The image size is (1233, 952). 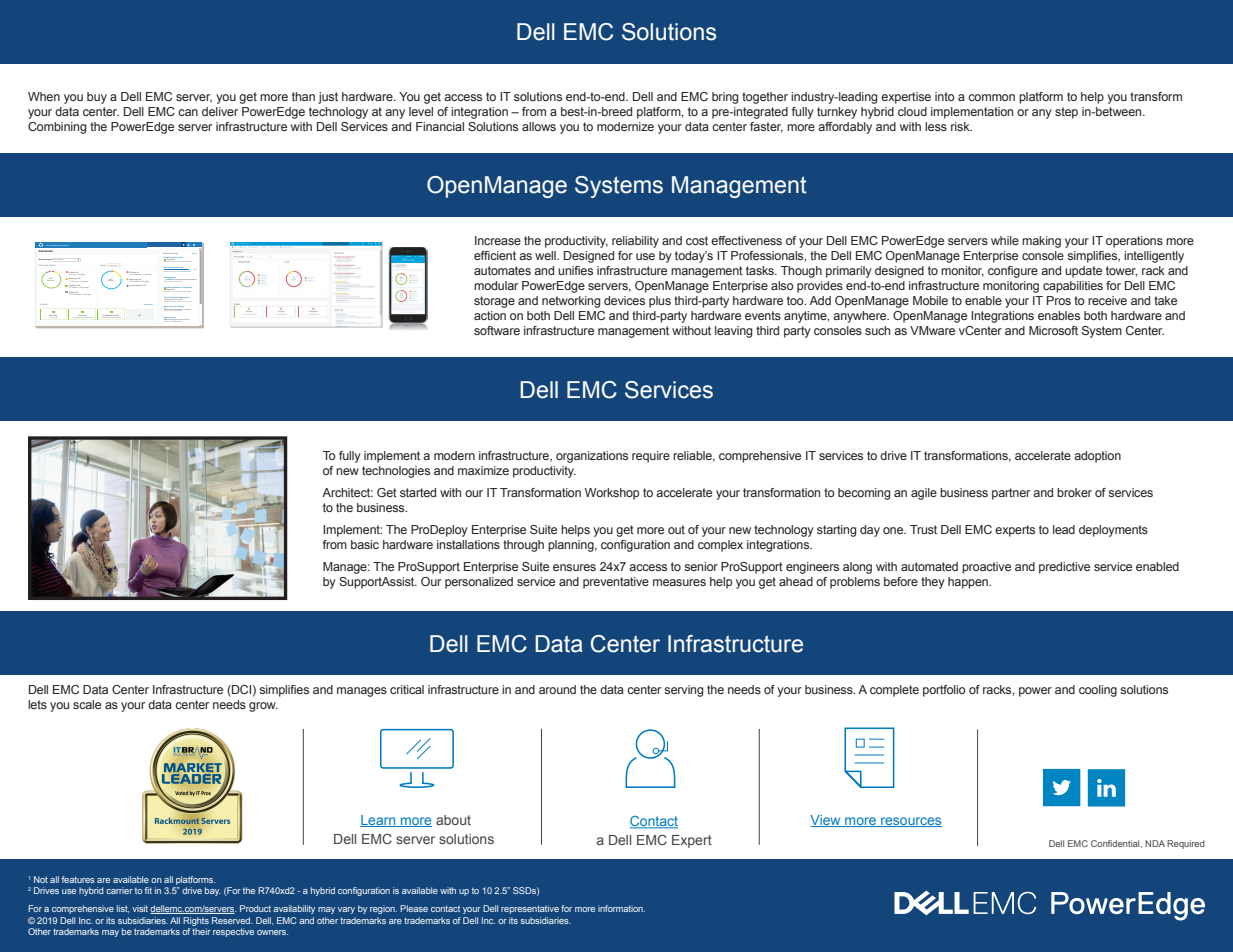 What do you see at coordinates (557, 689) in the screenshot?
I see `around` at bounding box center [557, 689].
